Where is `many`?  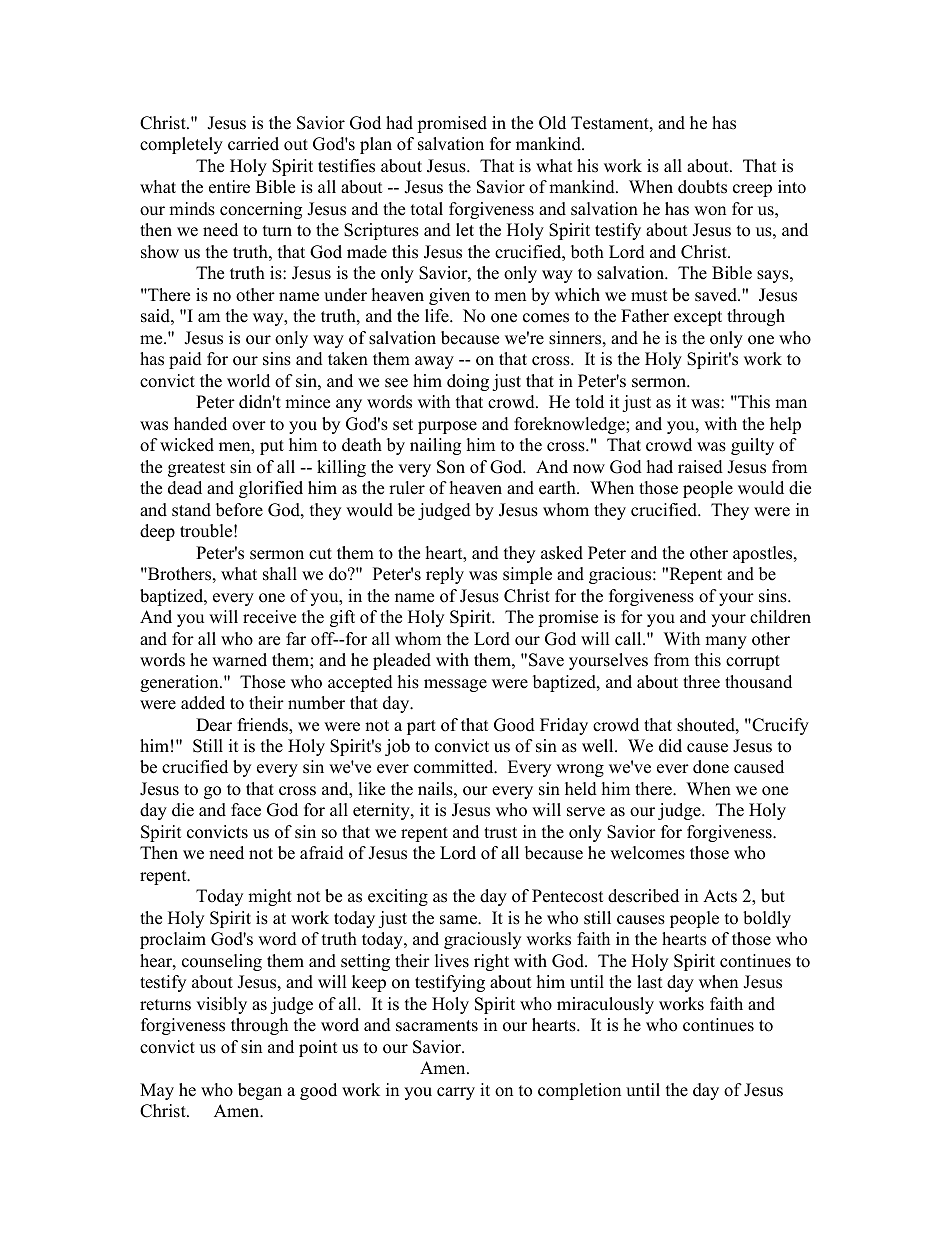 many is located at coordinates (726, 642).
